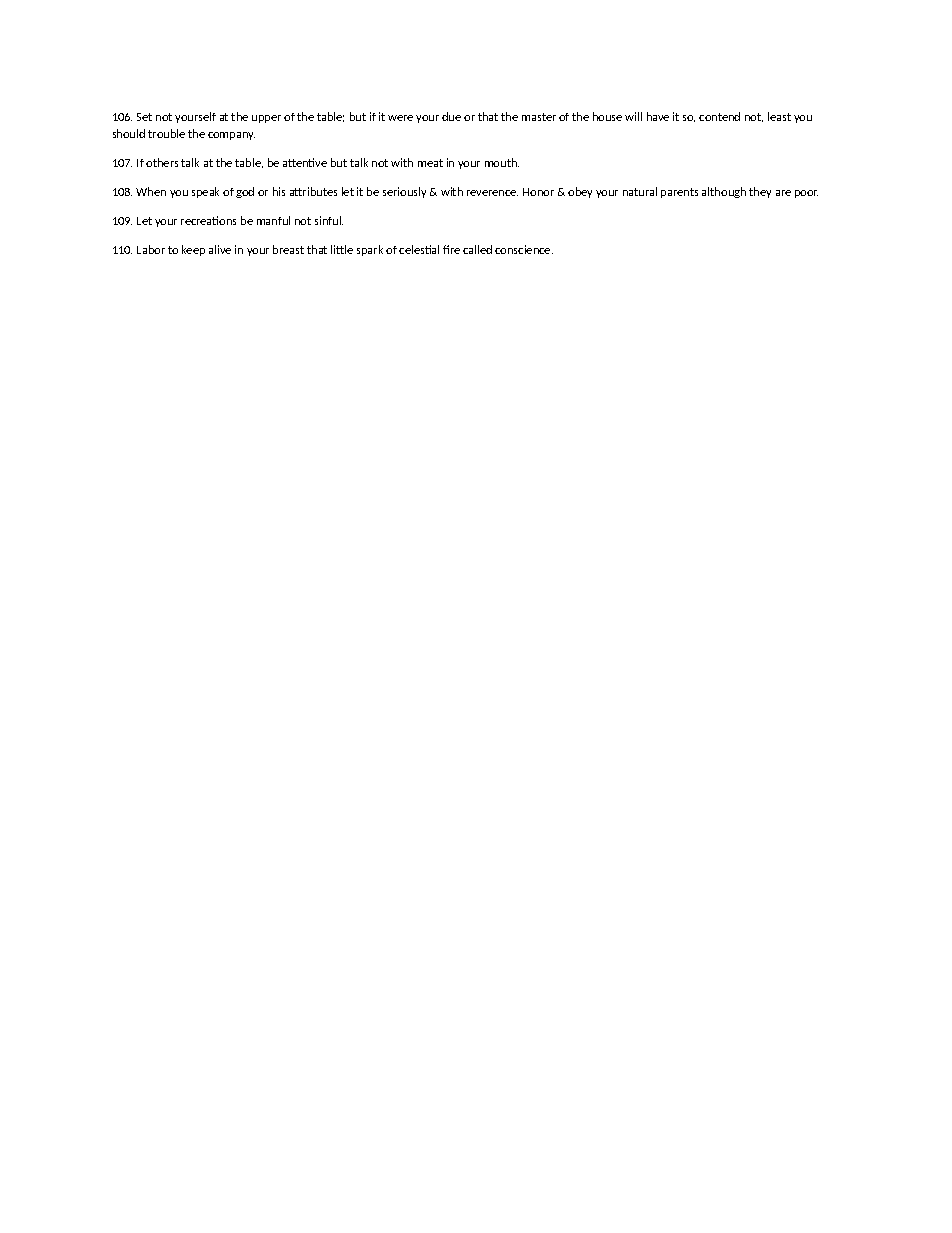 This screenshot has height=1233, width=952. Describe the element at coordinates (524, 249) in the screenshot. I see `conscience` at that location.
